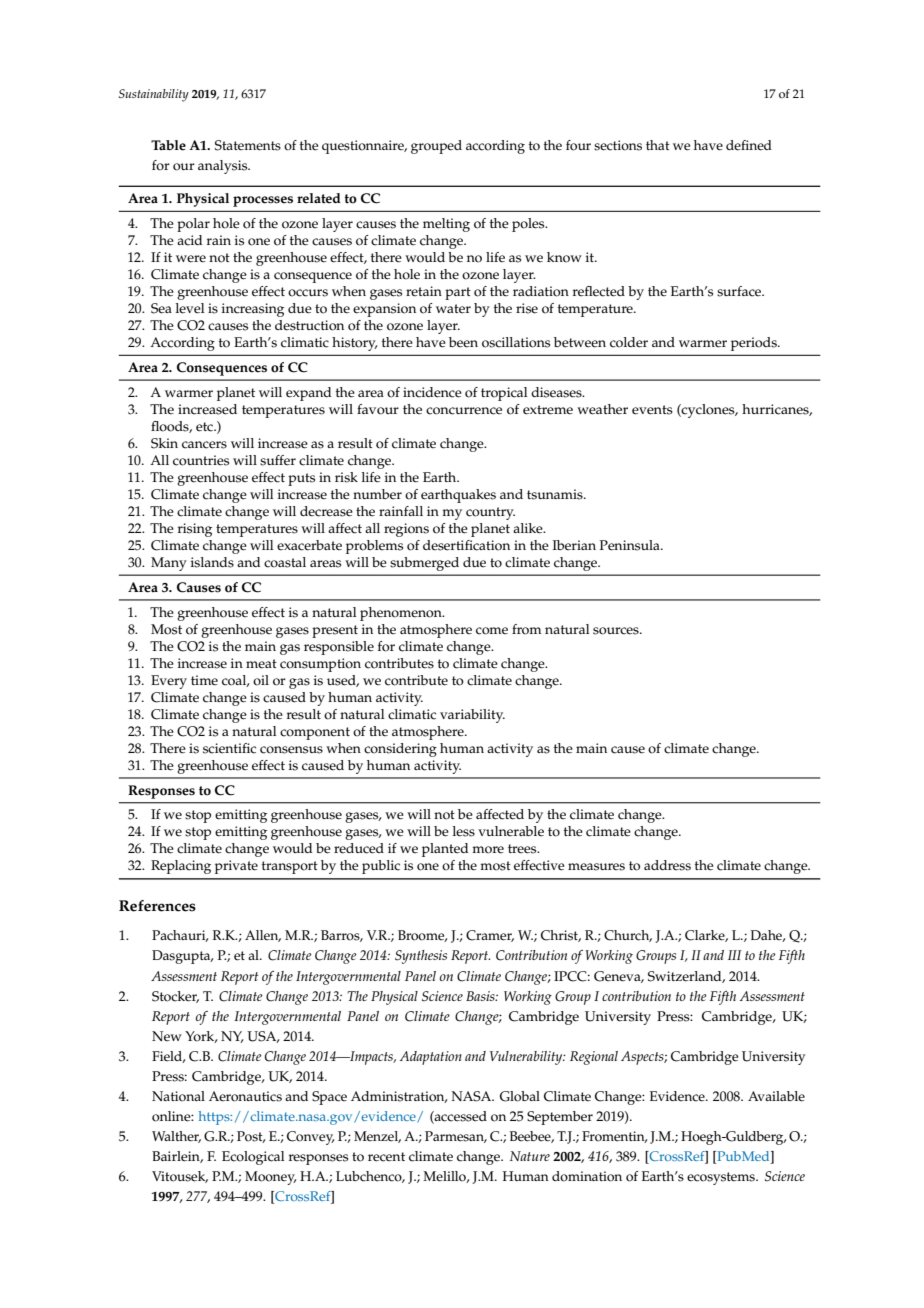 This page has height=1308, width=924. Describe the element at coordinates (261, 664) in the page. I see `meat` at that location.
